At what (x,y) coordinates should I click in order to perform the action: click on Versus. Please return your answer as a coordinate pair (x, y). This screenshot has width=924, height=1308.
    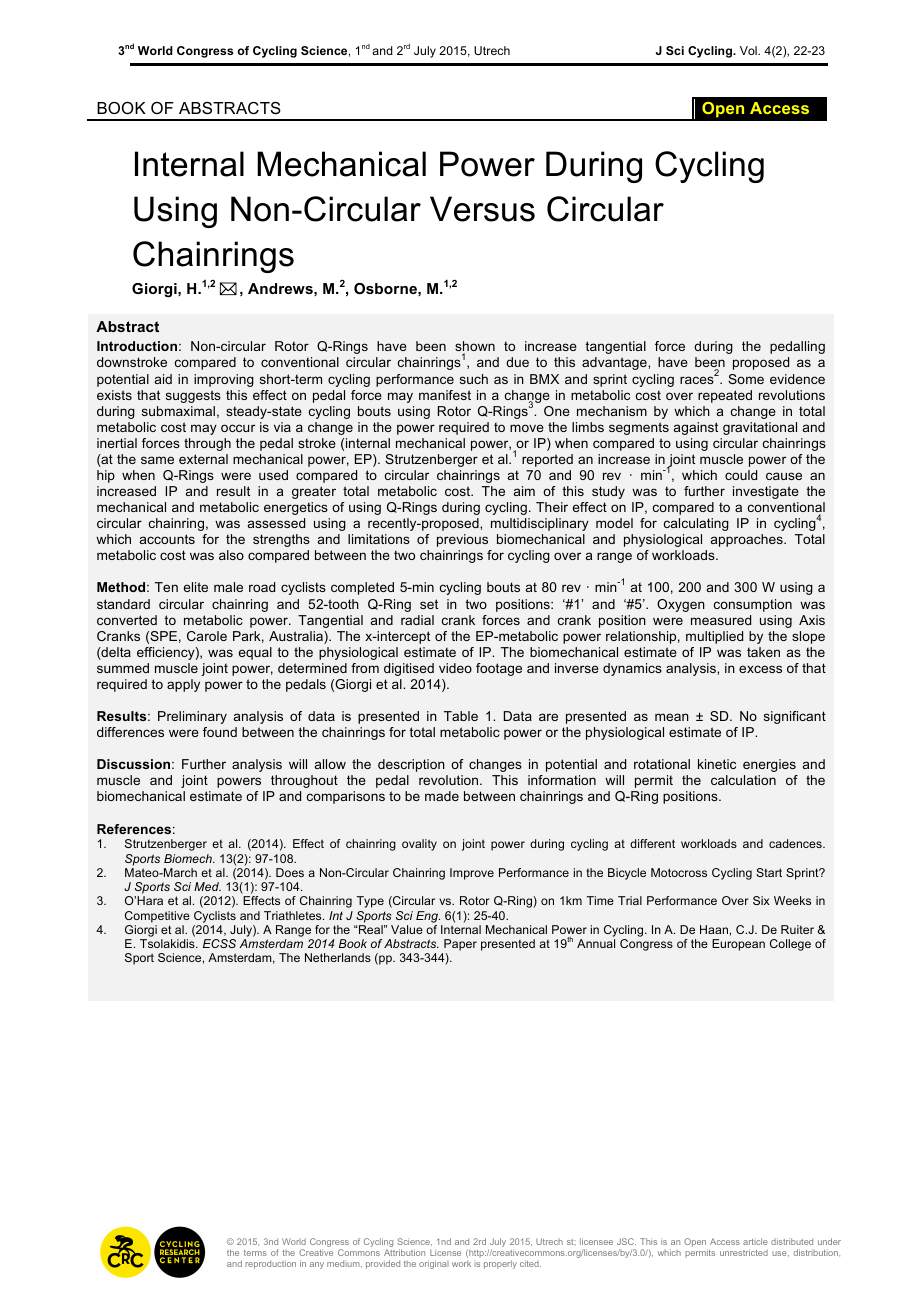
    Looking at the image, I should click on (482, 209).
